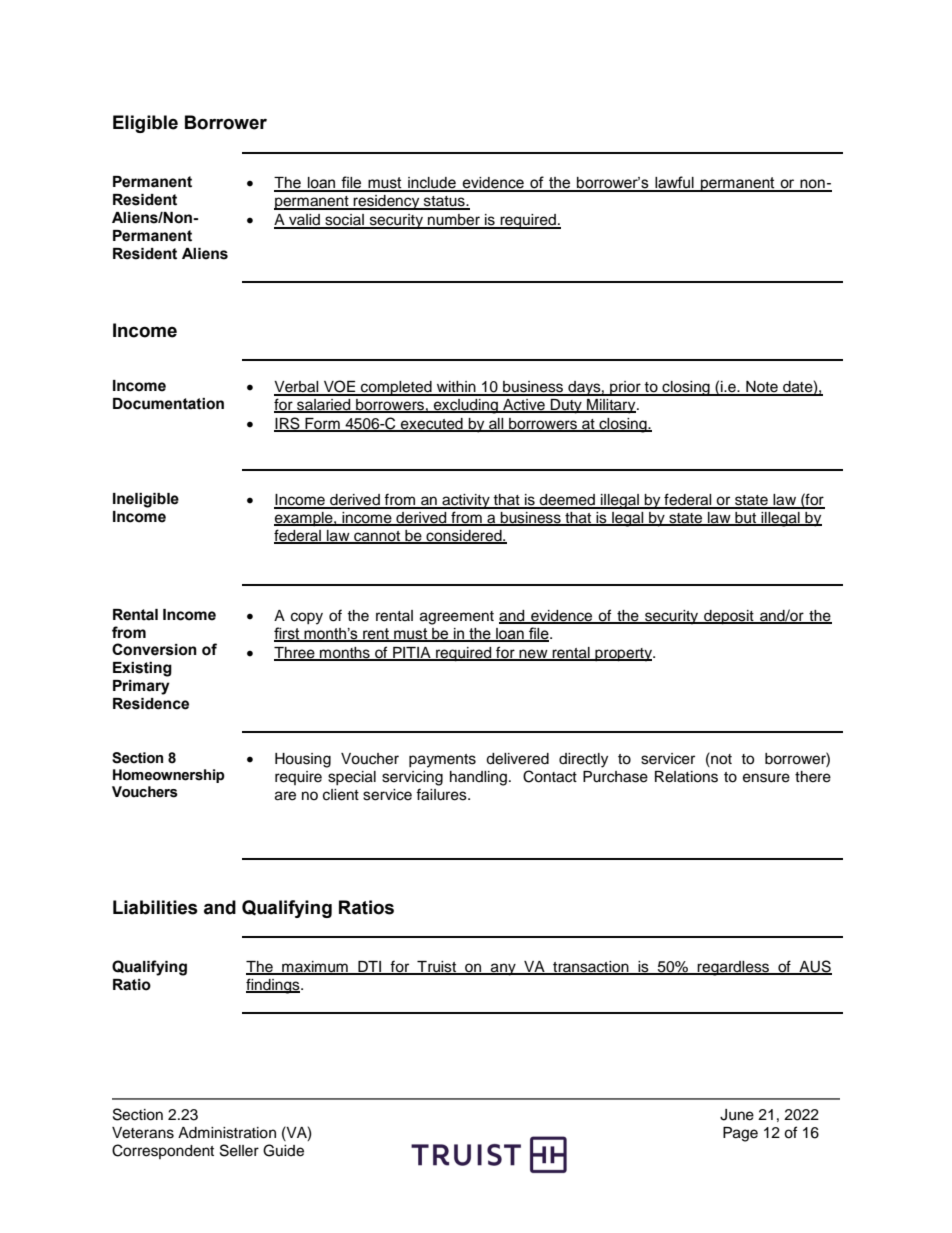 This screenshot has height=1233, width=952. Describe the element at coordinates (466, 501) in the screenshot. I see `activity` at that location.
